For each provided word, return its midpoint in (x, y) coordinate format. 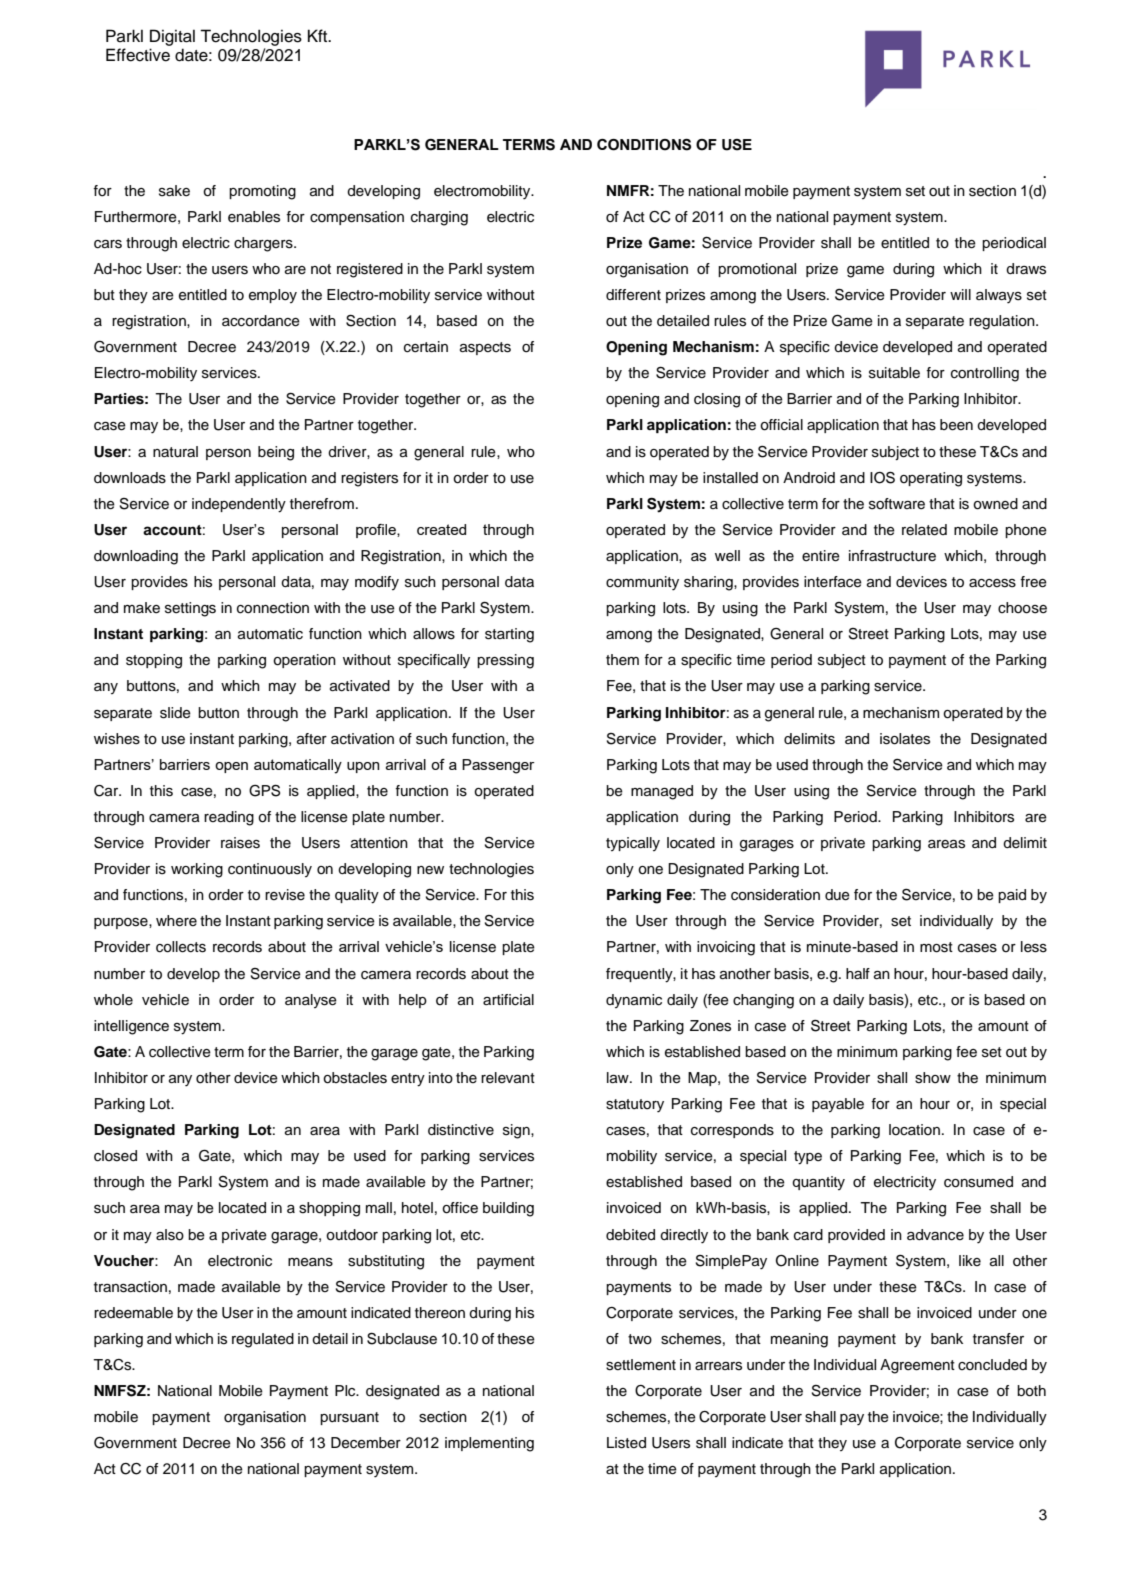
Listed (626, 1443)
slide (175, 713)
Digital (172, 37)
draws (1026, 269)
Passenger (498, 766)
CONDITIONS (644, 145)
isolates (905, 739)
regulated (263, 1340)
